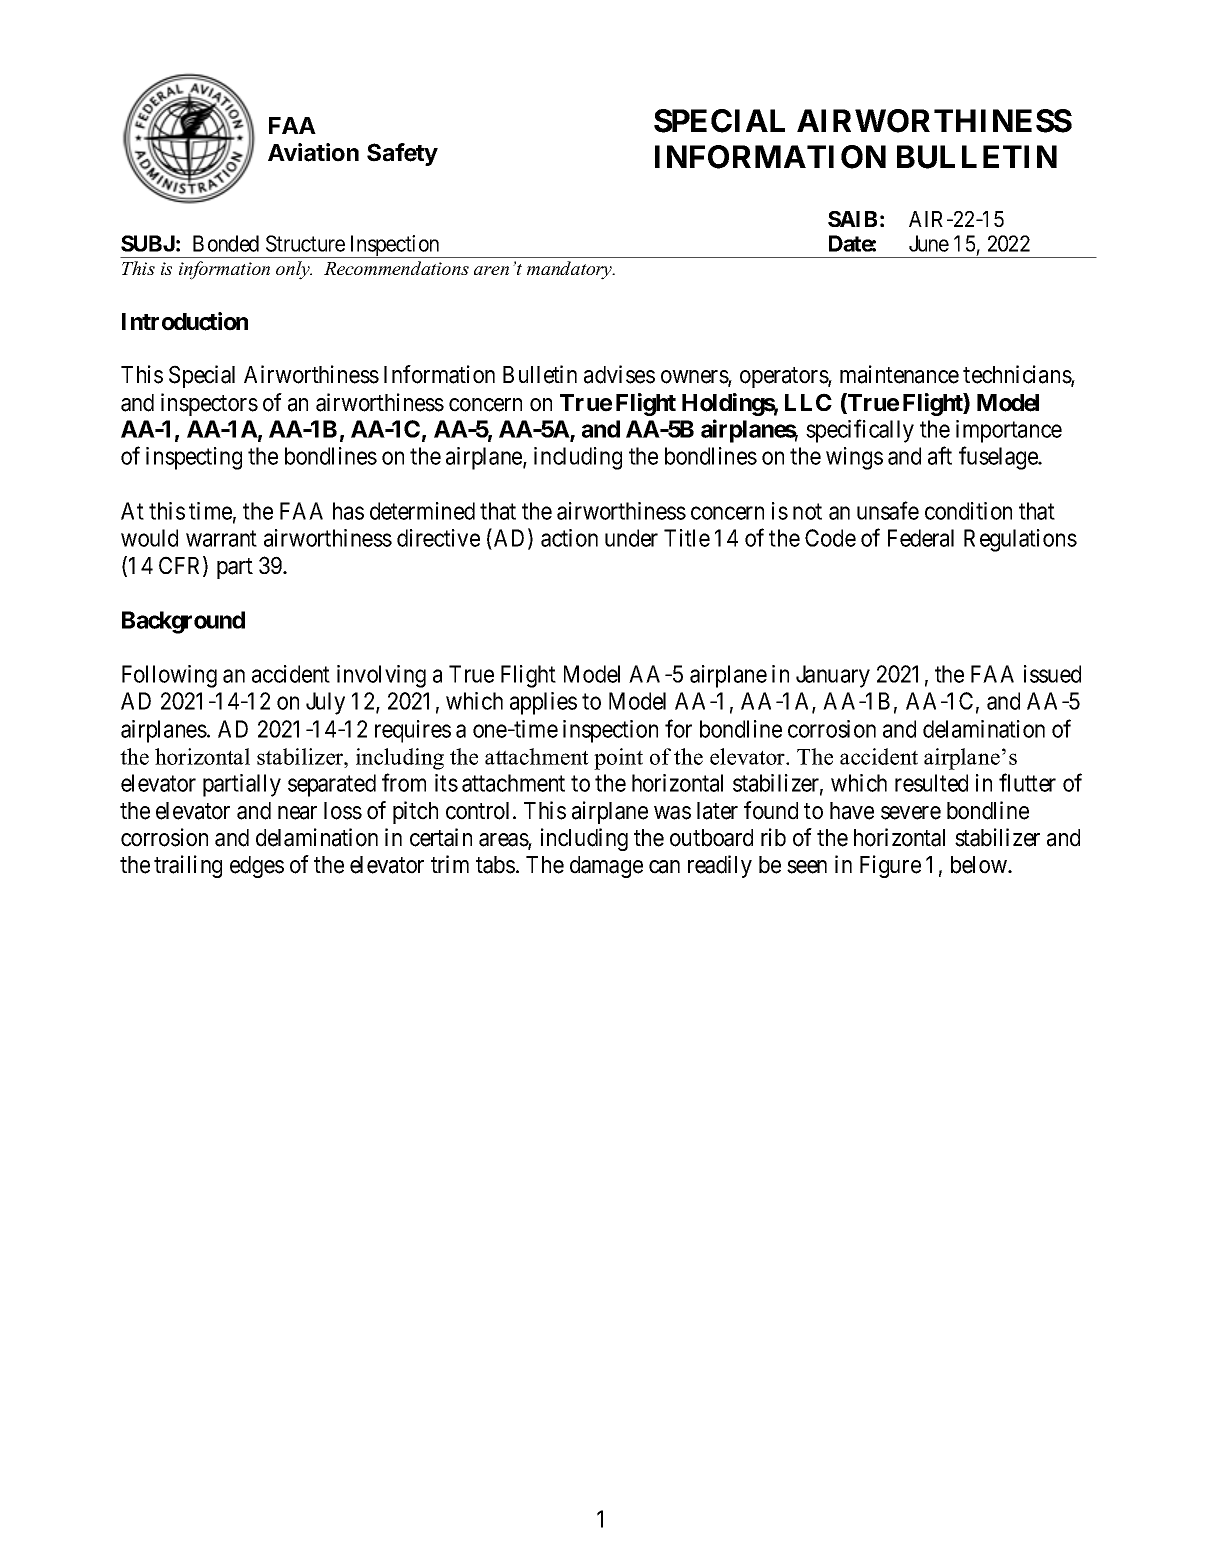  I want to click on below, so click(980, 865).
